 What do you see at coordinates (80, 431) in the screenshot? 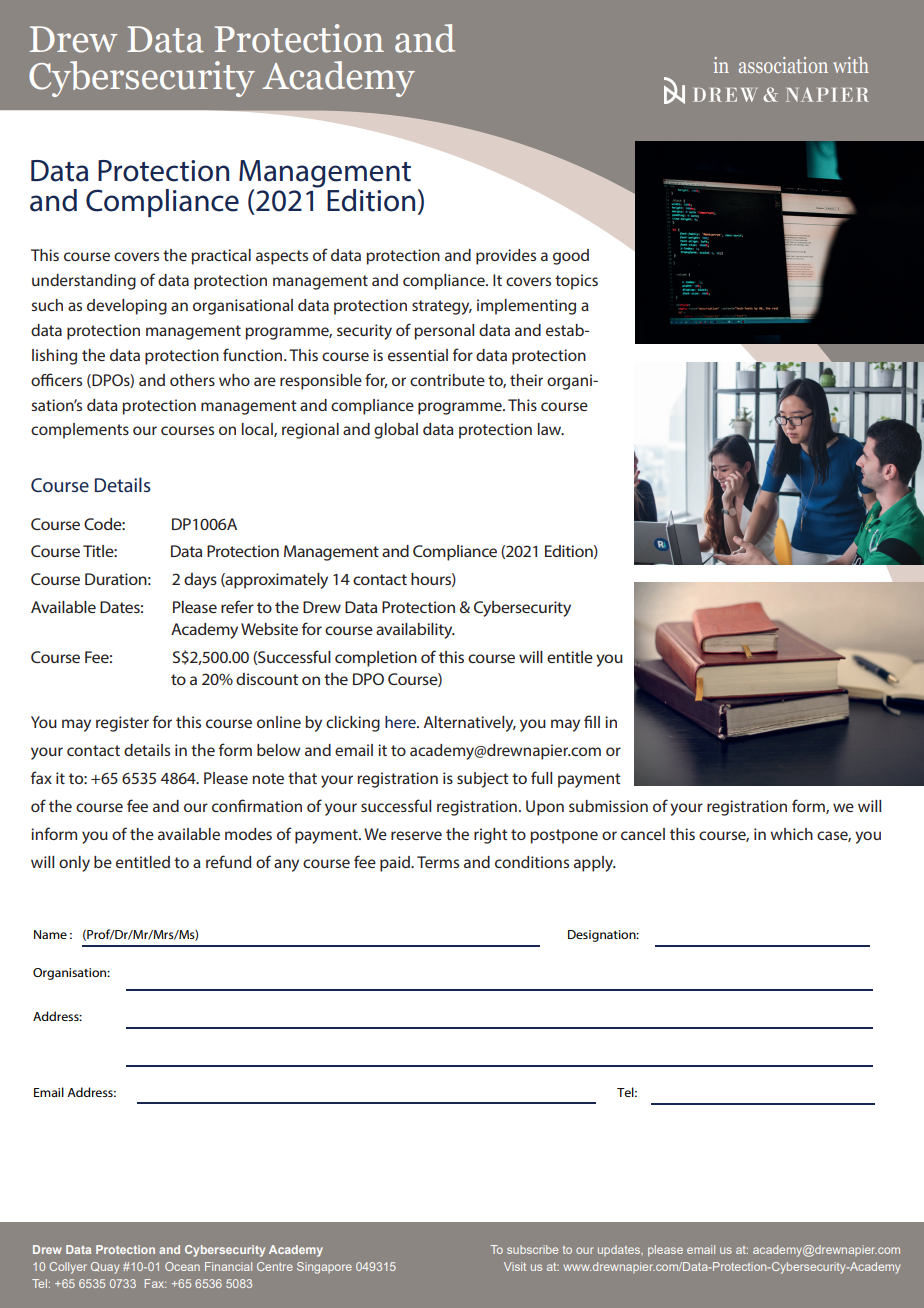
I see `complements` at bounding box center [80, 431].
